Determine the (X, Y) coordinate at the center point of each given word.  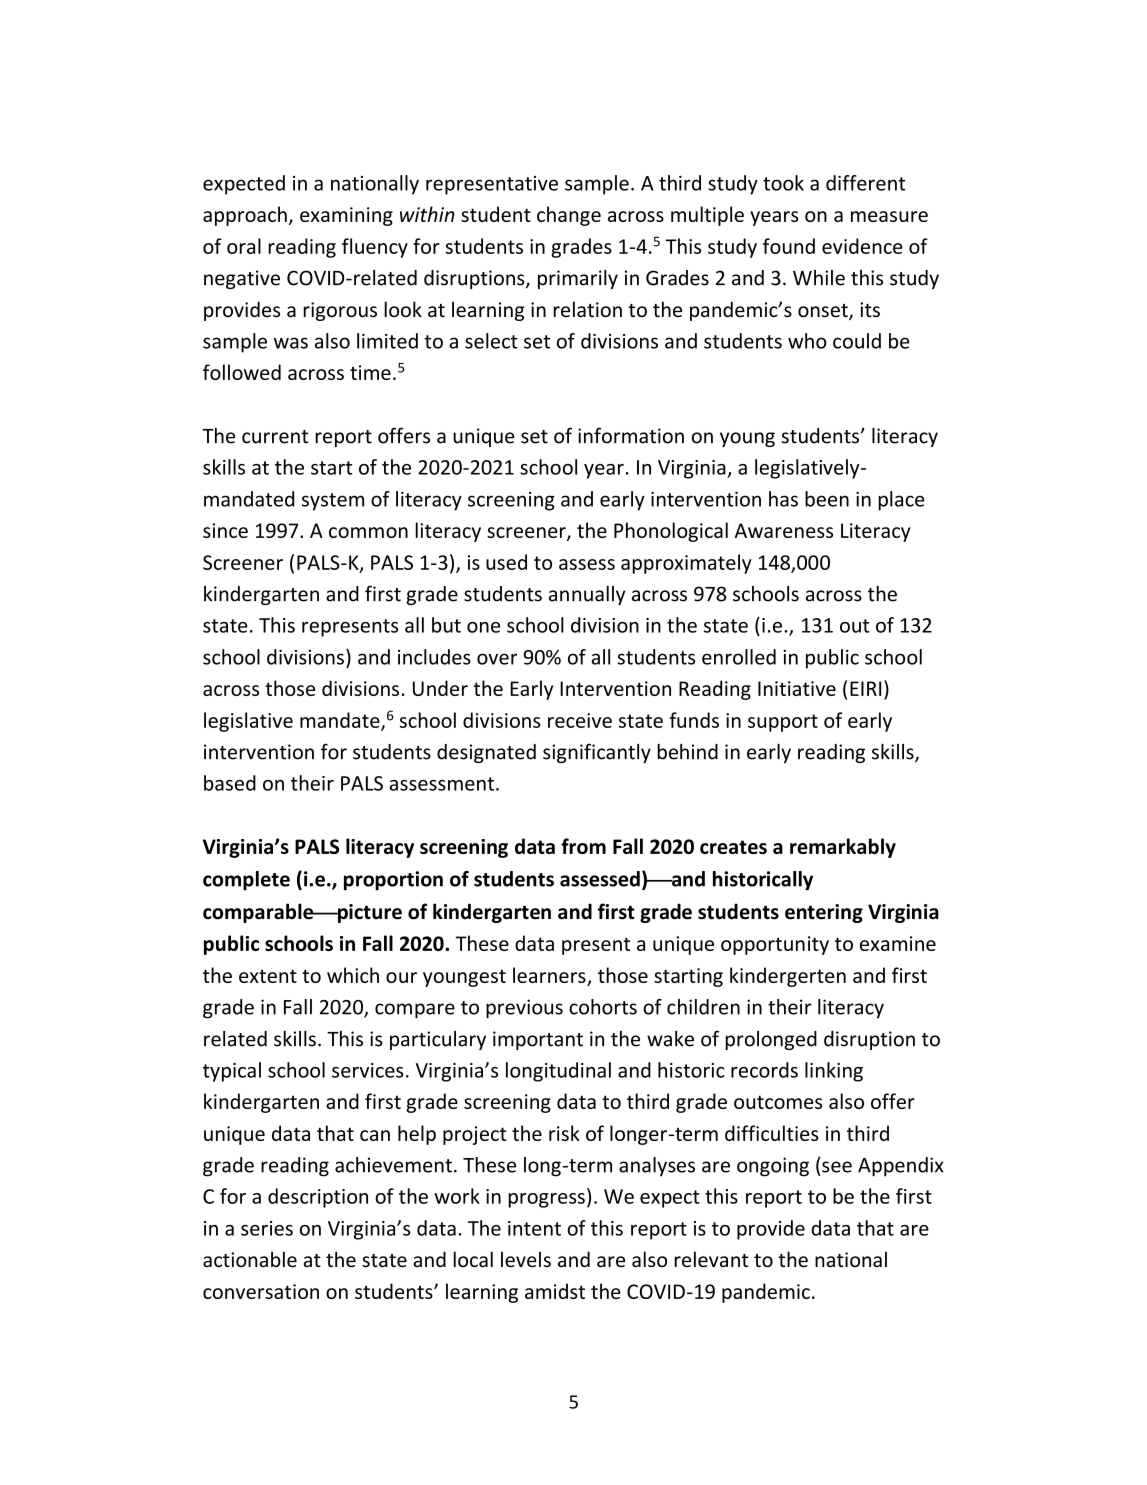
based (230, 783)
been (827, 499)
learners (549, 975)
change (569, 216)
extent (268, 976)
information (631, 435)
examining (346, 216)
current (275, 437)
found (789, 246)
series (267, 1228)
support (783, 723)
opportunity (775, 945)
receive (580, 720)
